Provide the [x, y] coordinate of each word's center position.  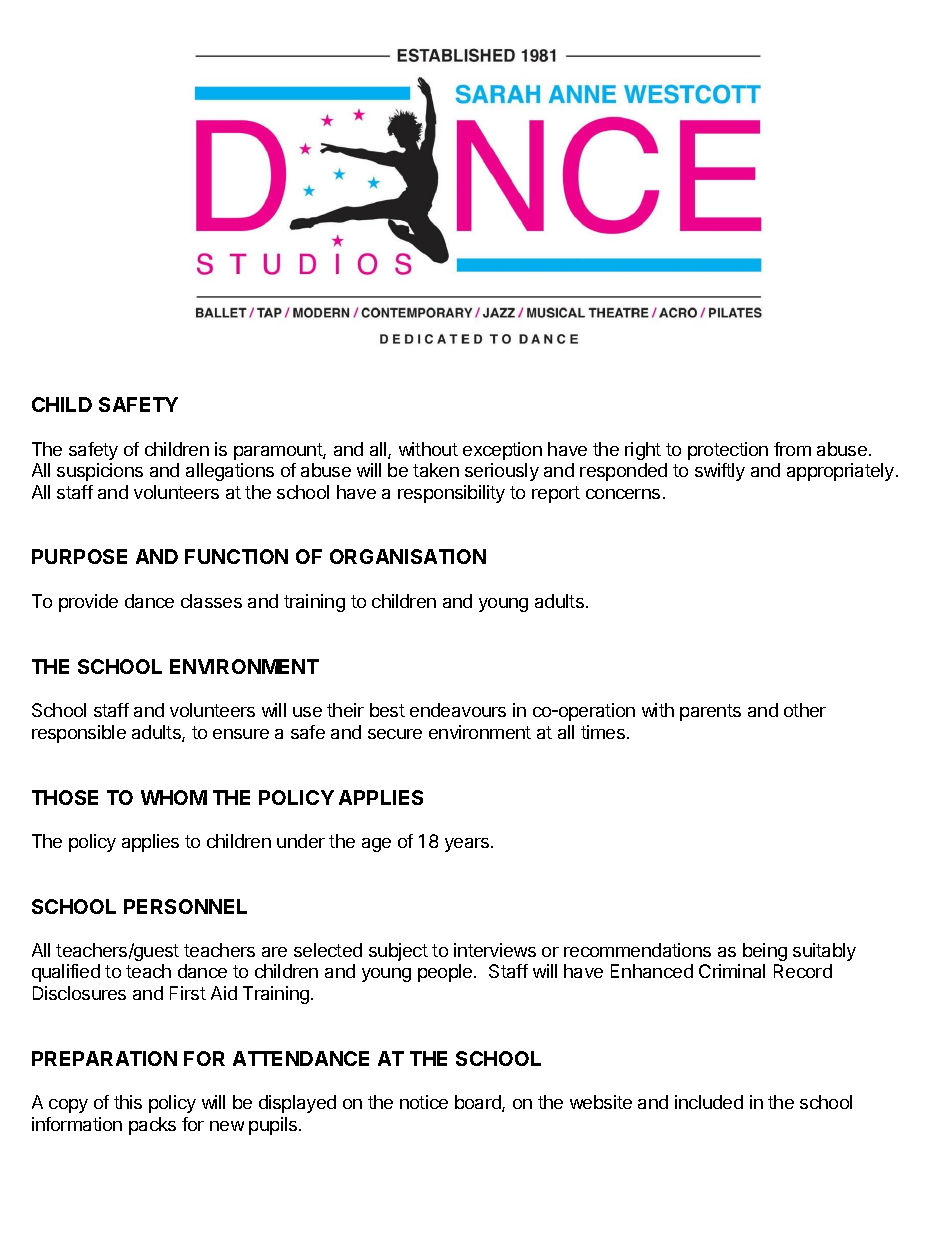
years [468, 845]
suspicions [100, 472]
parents [710, 712]
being [765, 952]
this [128, 1102]
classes [211, 601]
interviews [495, 950]
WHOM [174, 797]
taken [436, 470]
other [805, 710]
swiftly [720, 472]
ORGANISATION [408, 556]
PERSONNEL [185, 906]
